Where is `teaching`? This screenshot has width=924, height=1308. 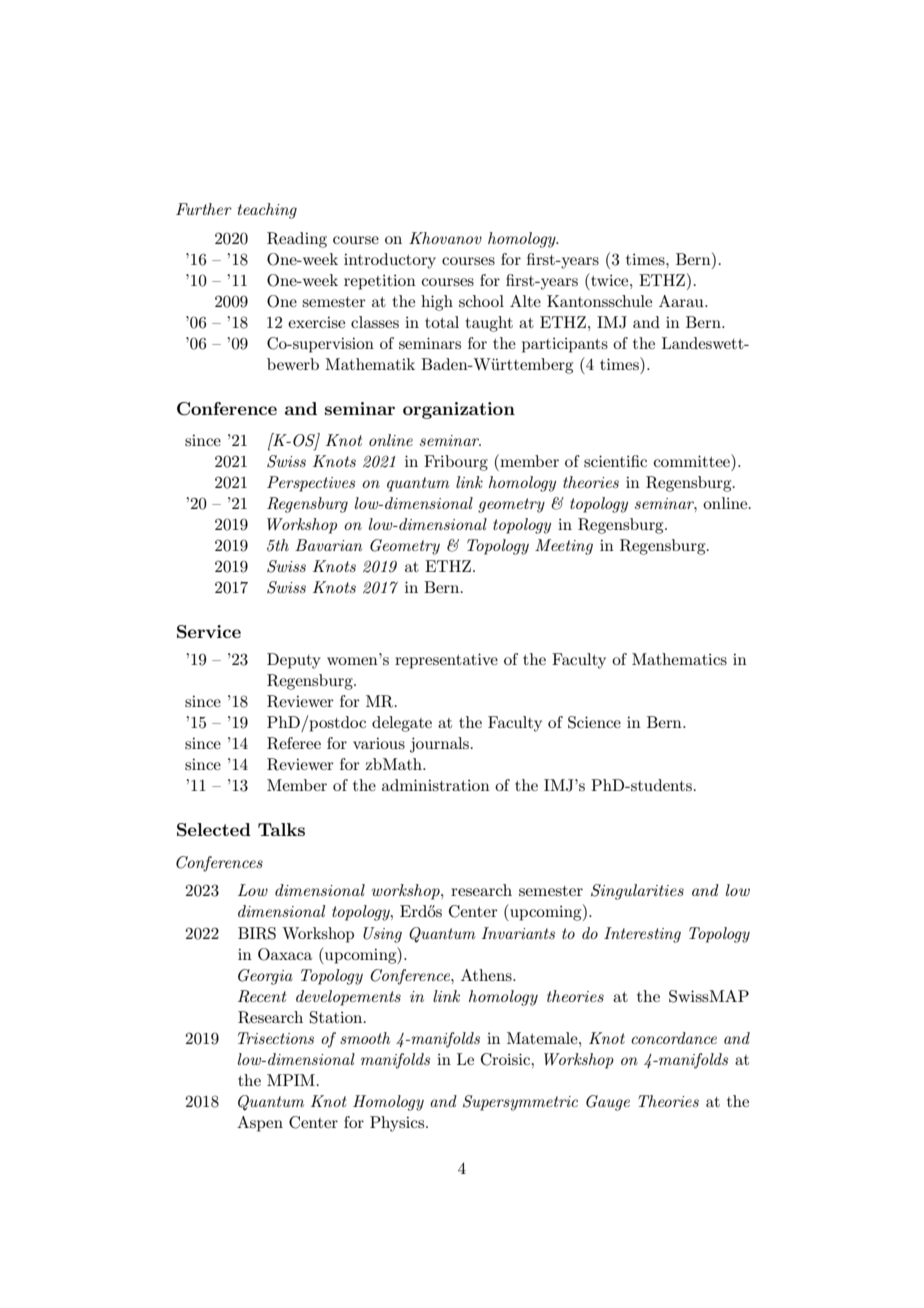
teaching is located at coordinates (267, 211).
